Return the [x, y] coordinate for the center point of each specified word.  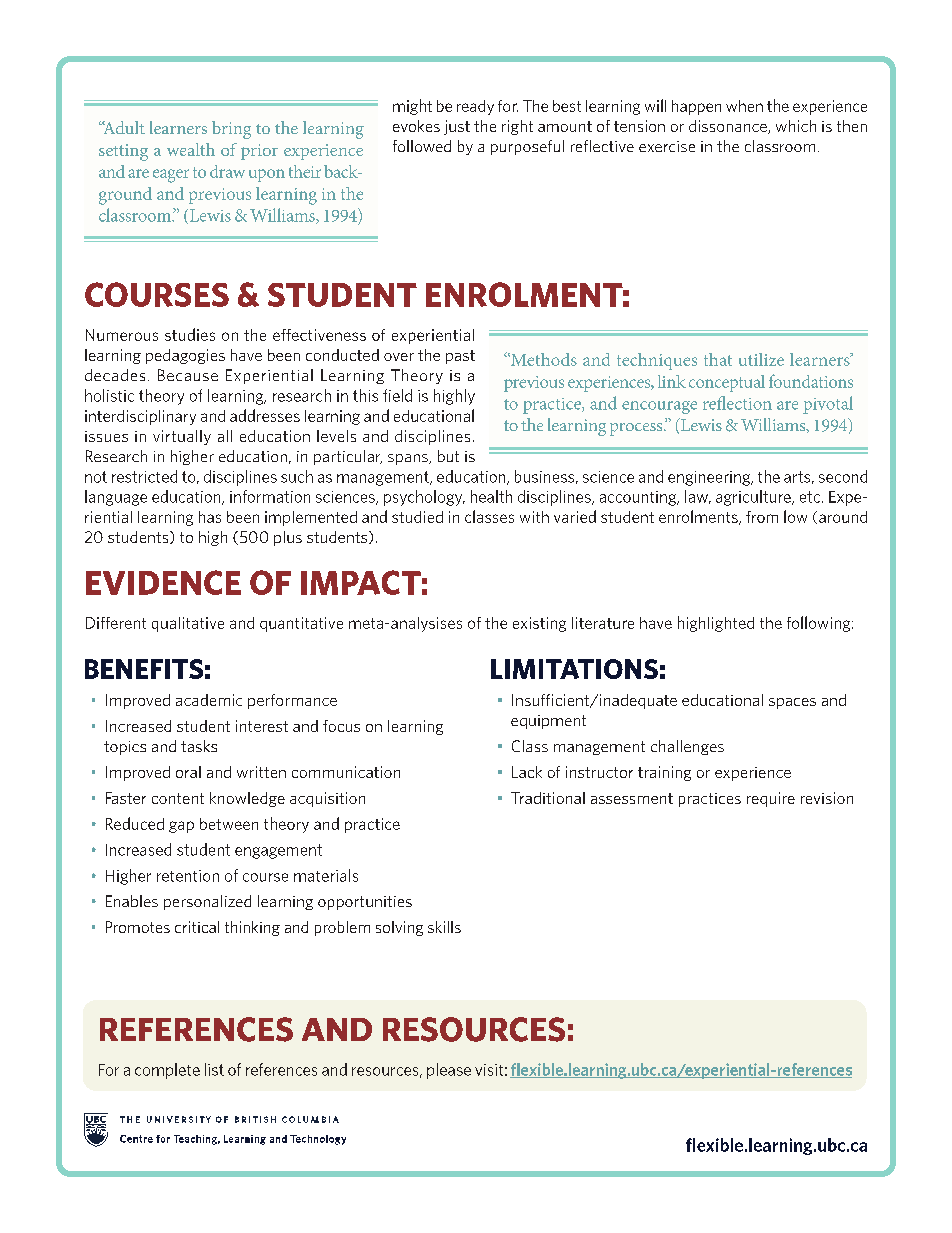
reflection [737, 403]
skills [444, 927]
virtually [182, 437]
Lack [527, 772]
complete [167, 1071]
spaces [792, 703]
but [448, 456]
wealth [191, 149]
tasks [199, 746]
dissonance [729, 127]
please [449, 1071]
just [457, 127]
